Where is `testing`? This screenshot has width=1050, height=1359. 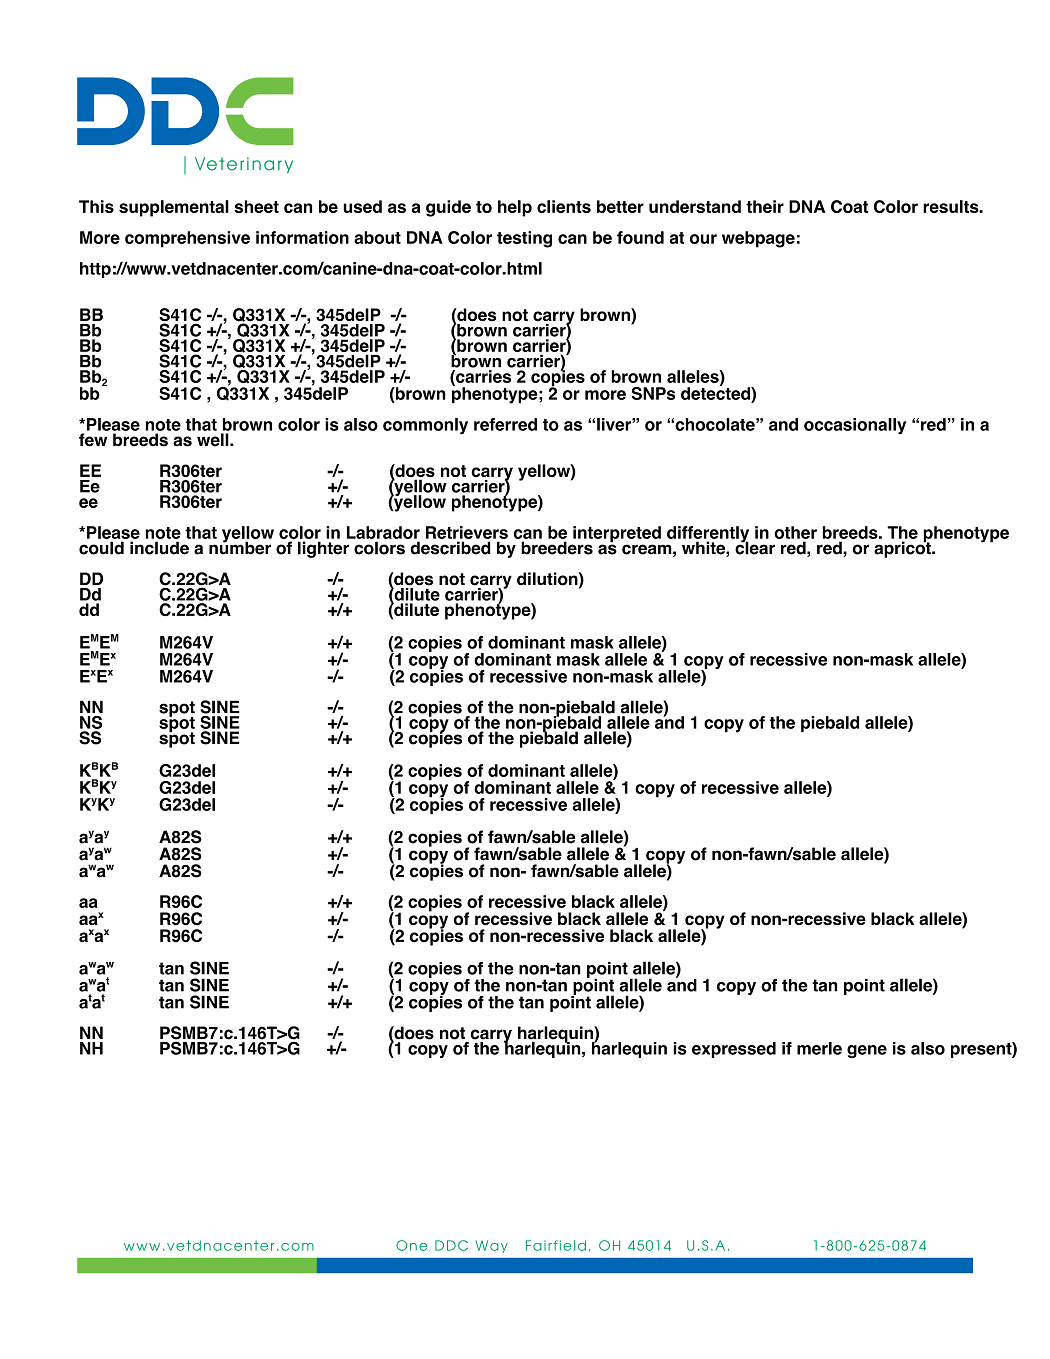
testing is located at coordinates (524, 239).
